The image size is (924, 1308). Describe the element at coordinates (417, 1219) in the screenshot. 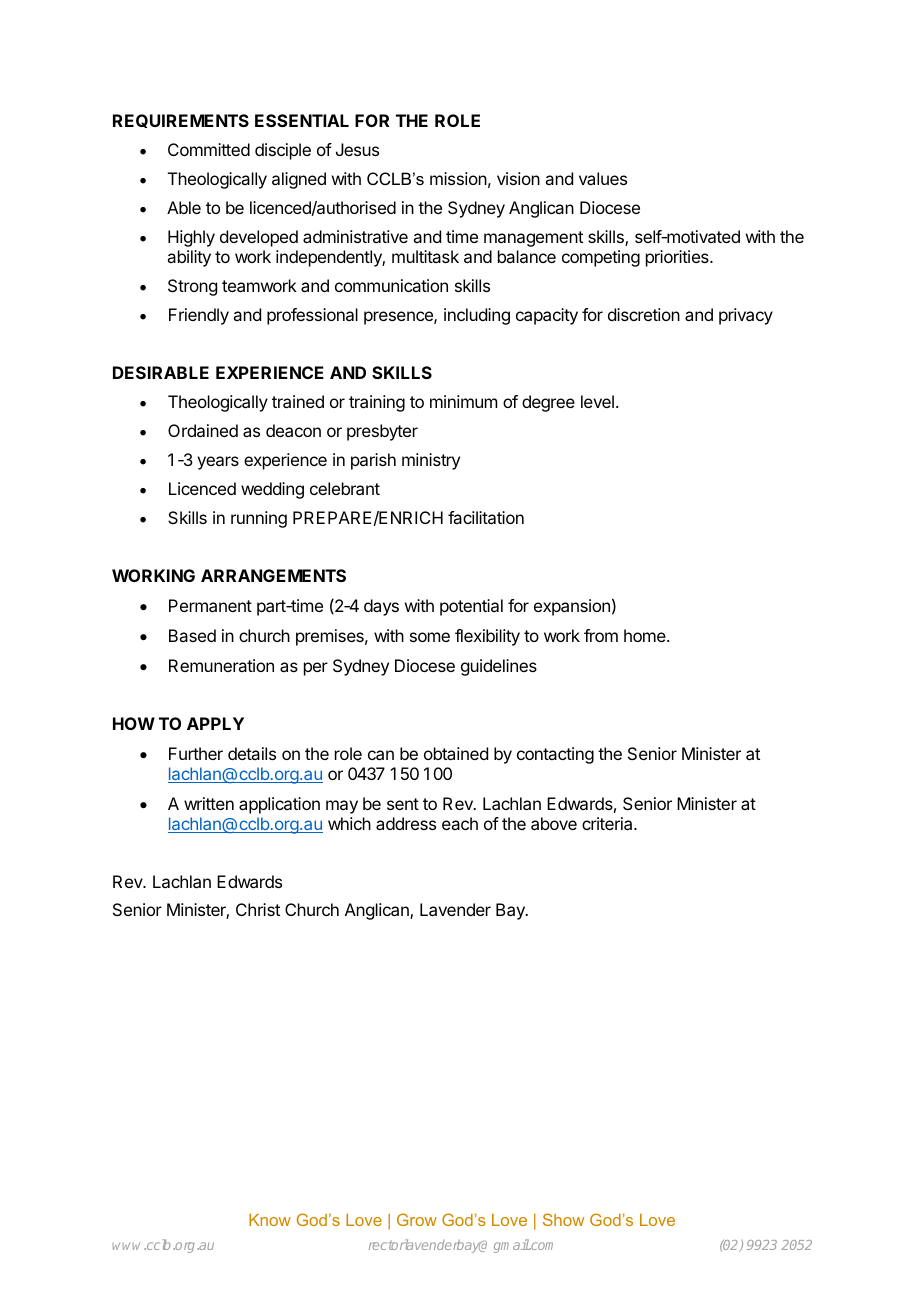

I see `Grow` at that location.
